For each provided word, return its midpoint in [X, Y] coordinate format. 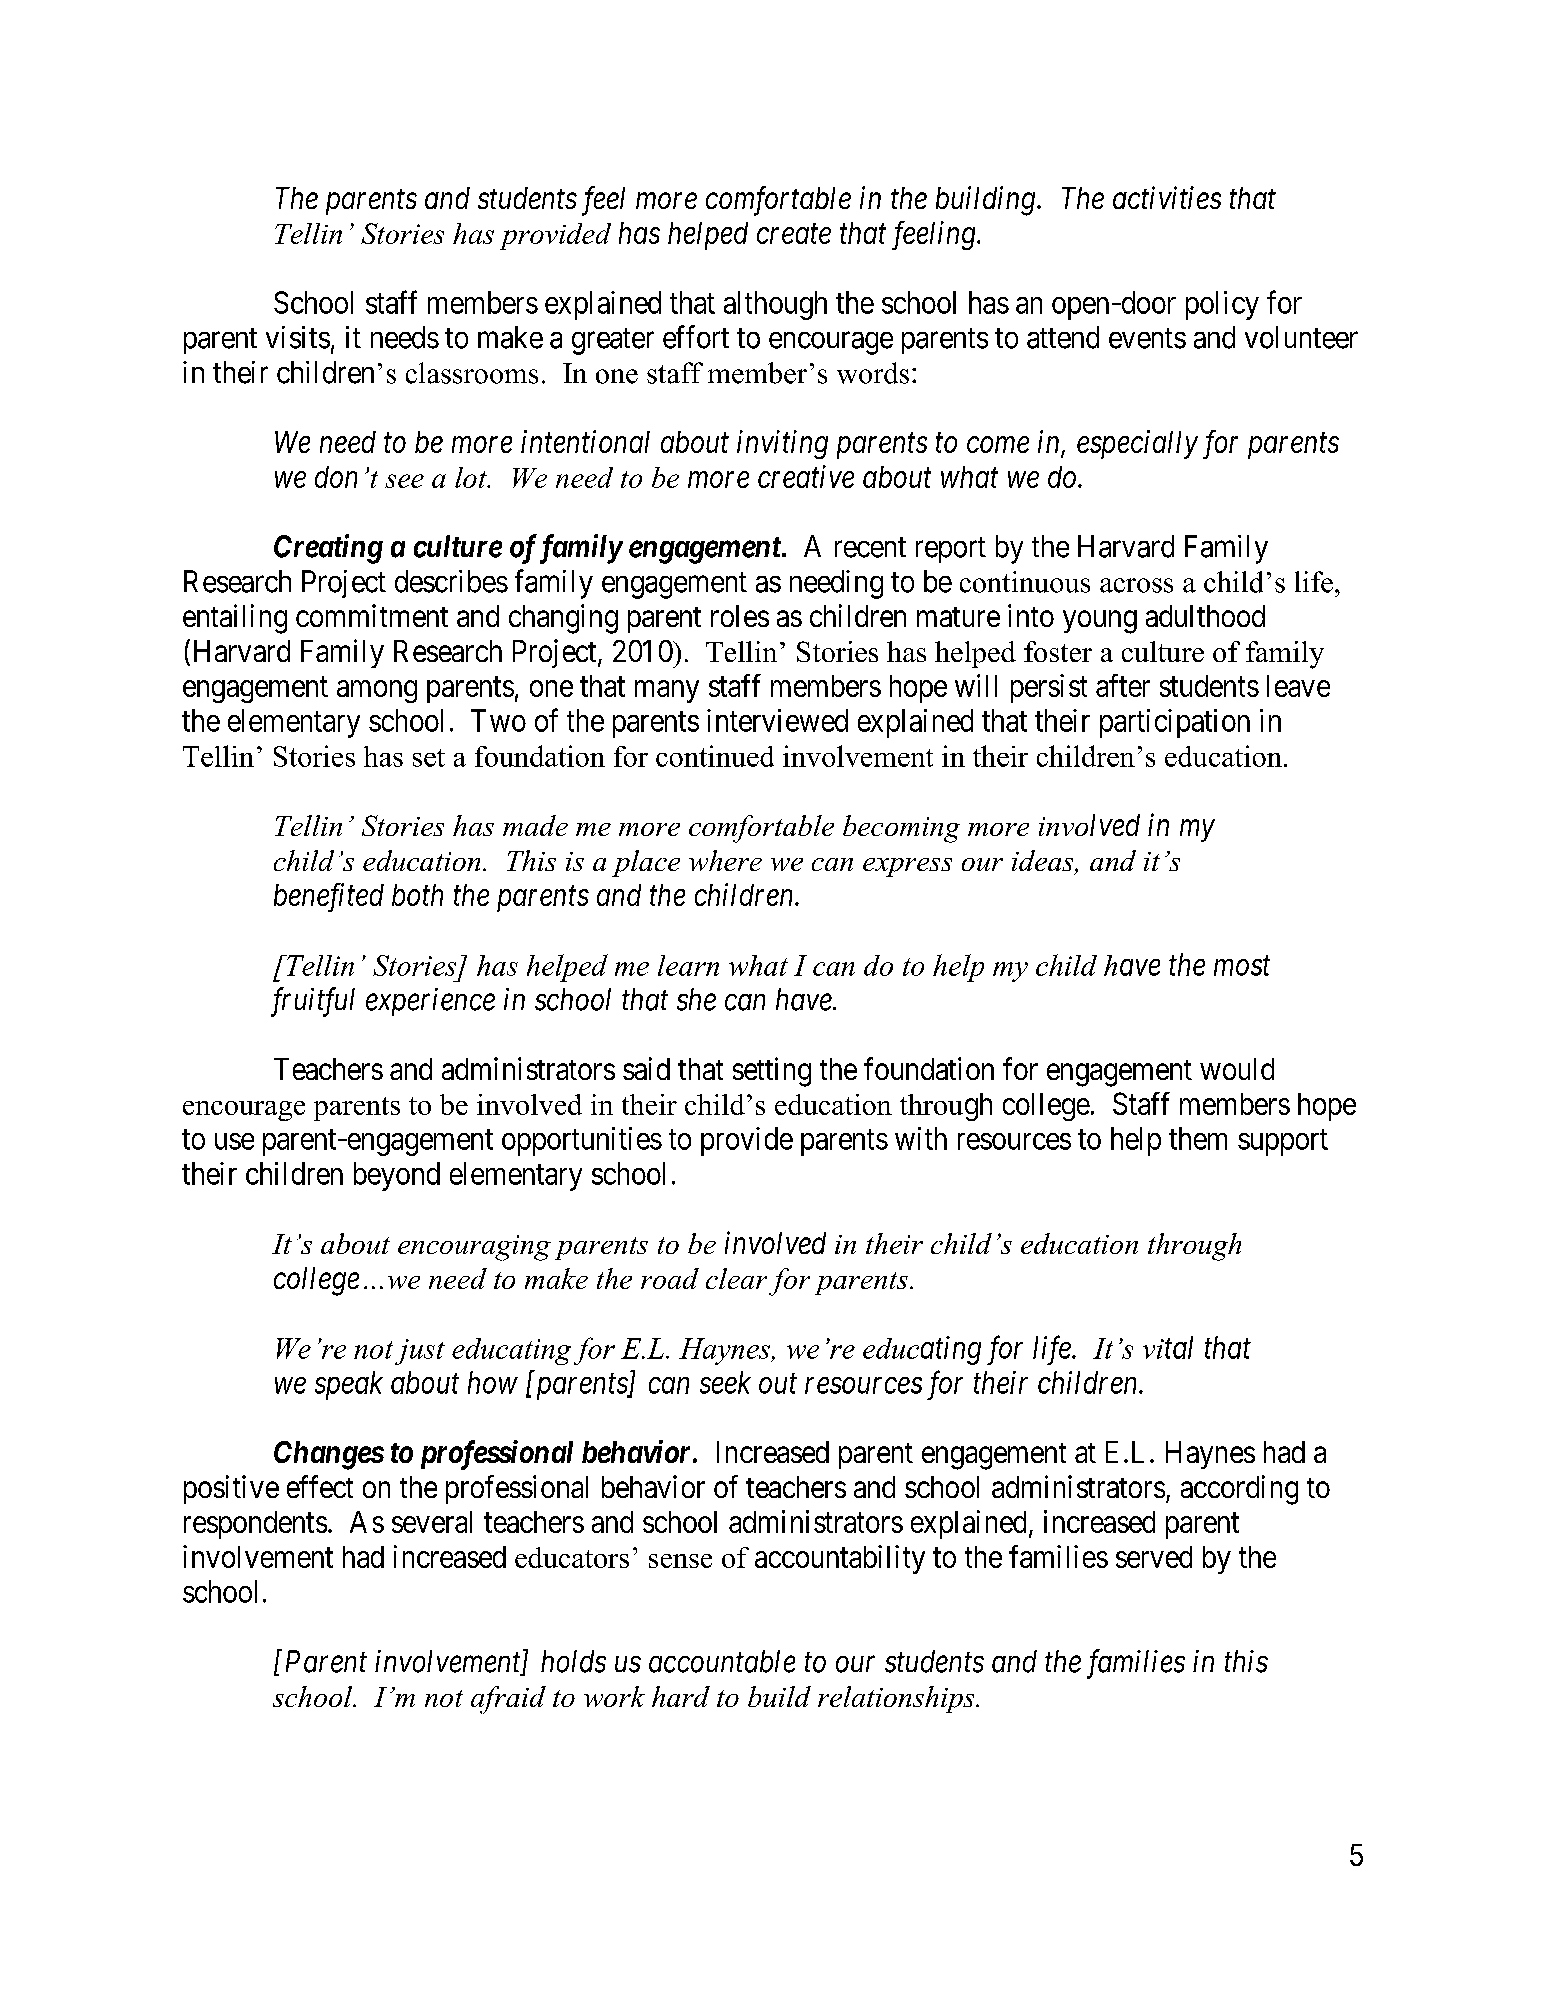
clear [736, 1278]
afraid [508, 1700]
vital [1168, 1347]
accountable [722, 1661]
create [794, 234]
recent [870, 547]
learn [688, 965]
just [420, 1352]
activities [1167, 198]
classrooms [472, 373]
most [1242, 966]
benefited [329, 897]
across [1136, 585]
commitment [372, 615]
